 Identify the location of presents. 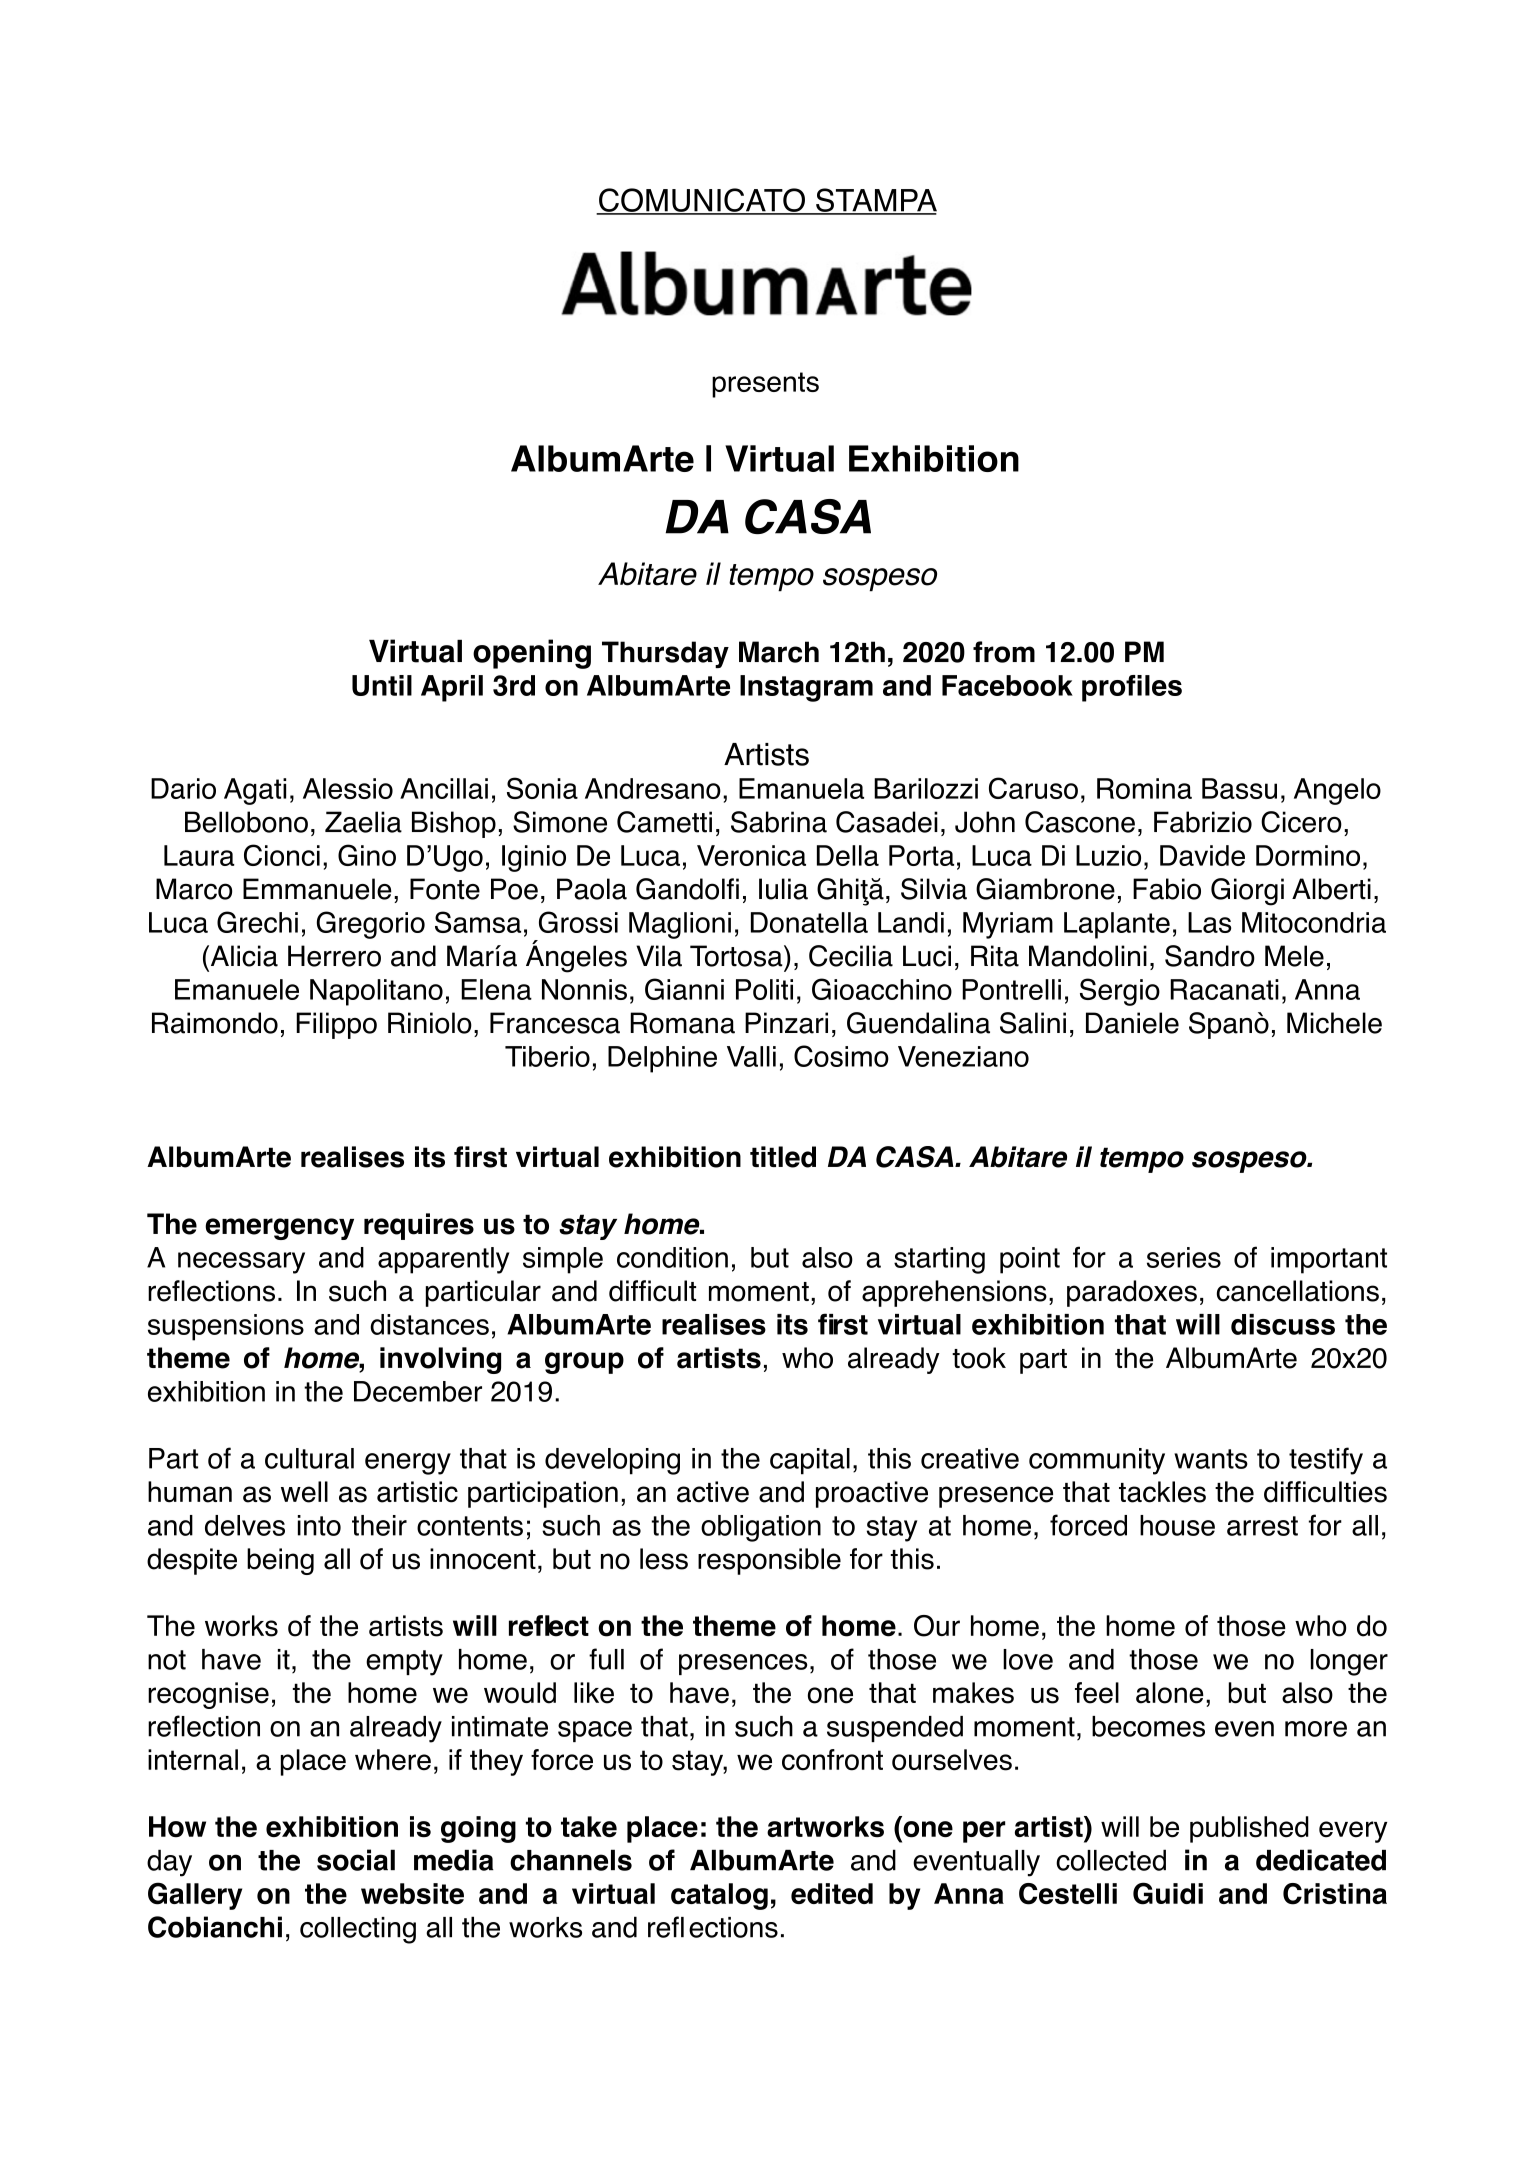
(765, 385).
